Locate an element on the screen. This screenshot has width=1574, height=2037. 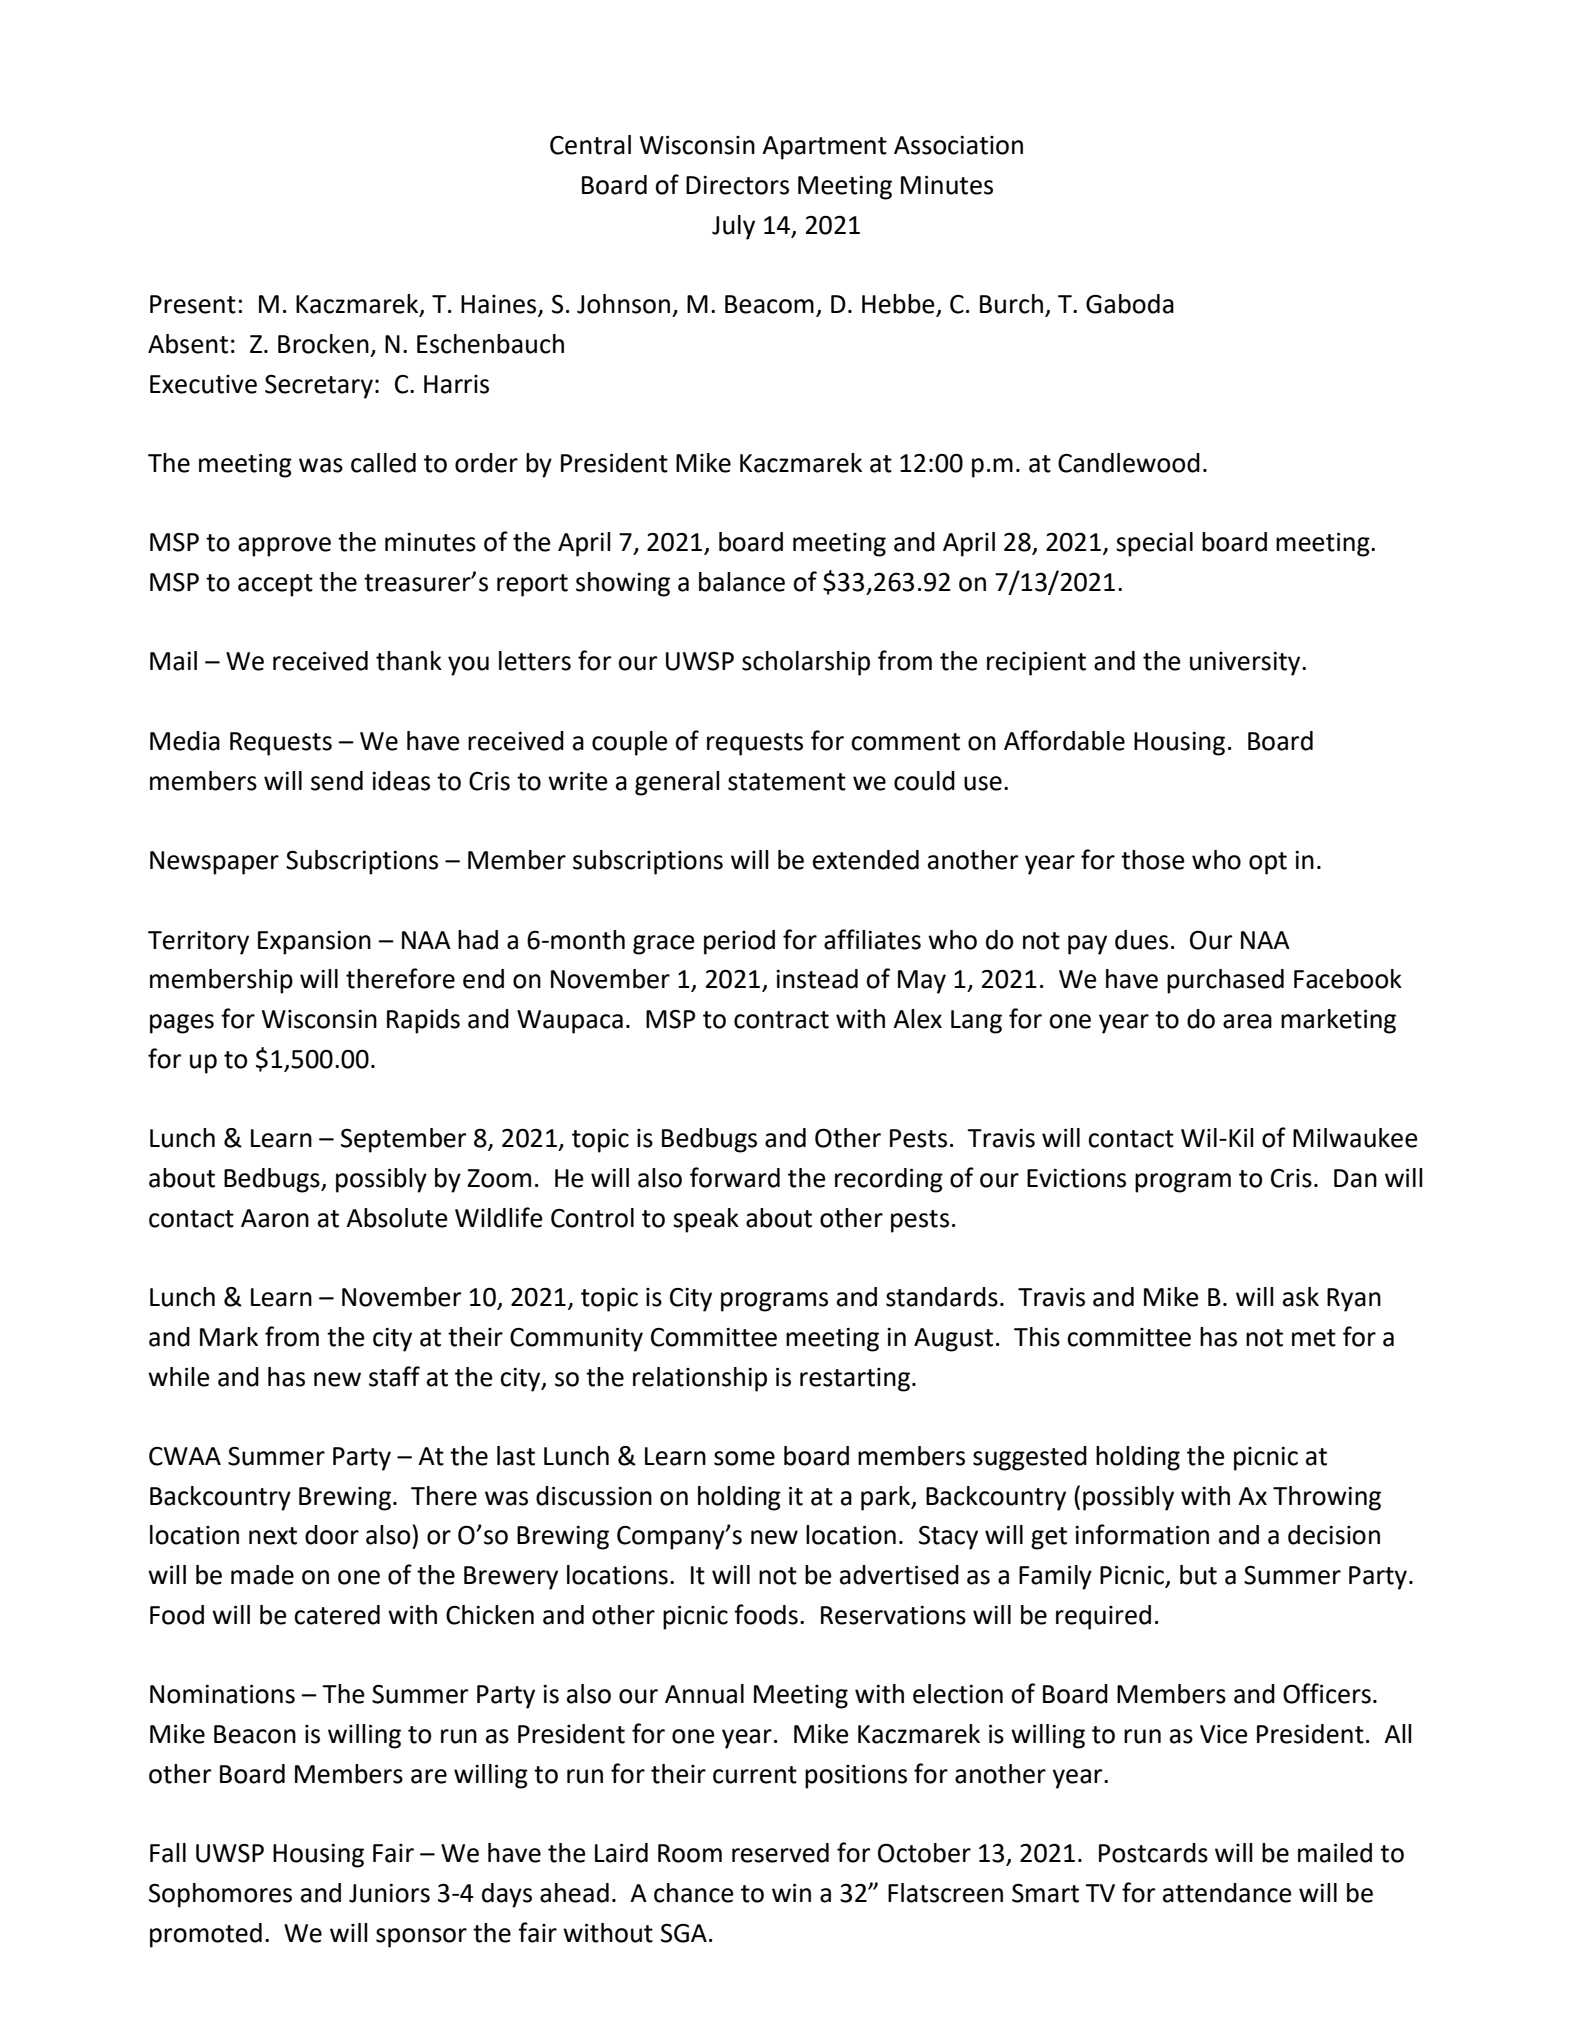
Association is located at coordinates (958, 145).
